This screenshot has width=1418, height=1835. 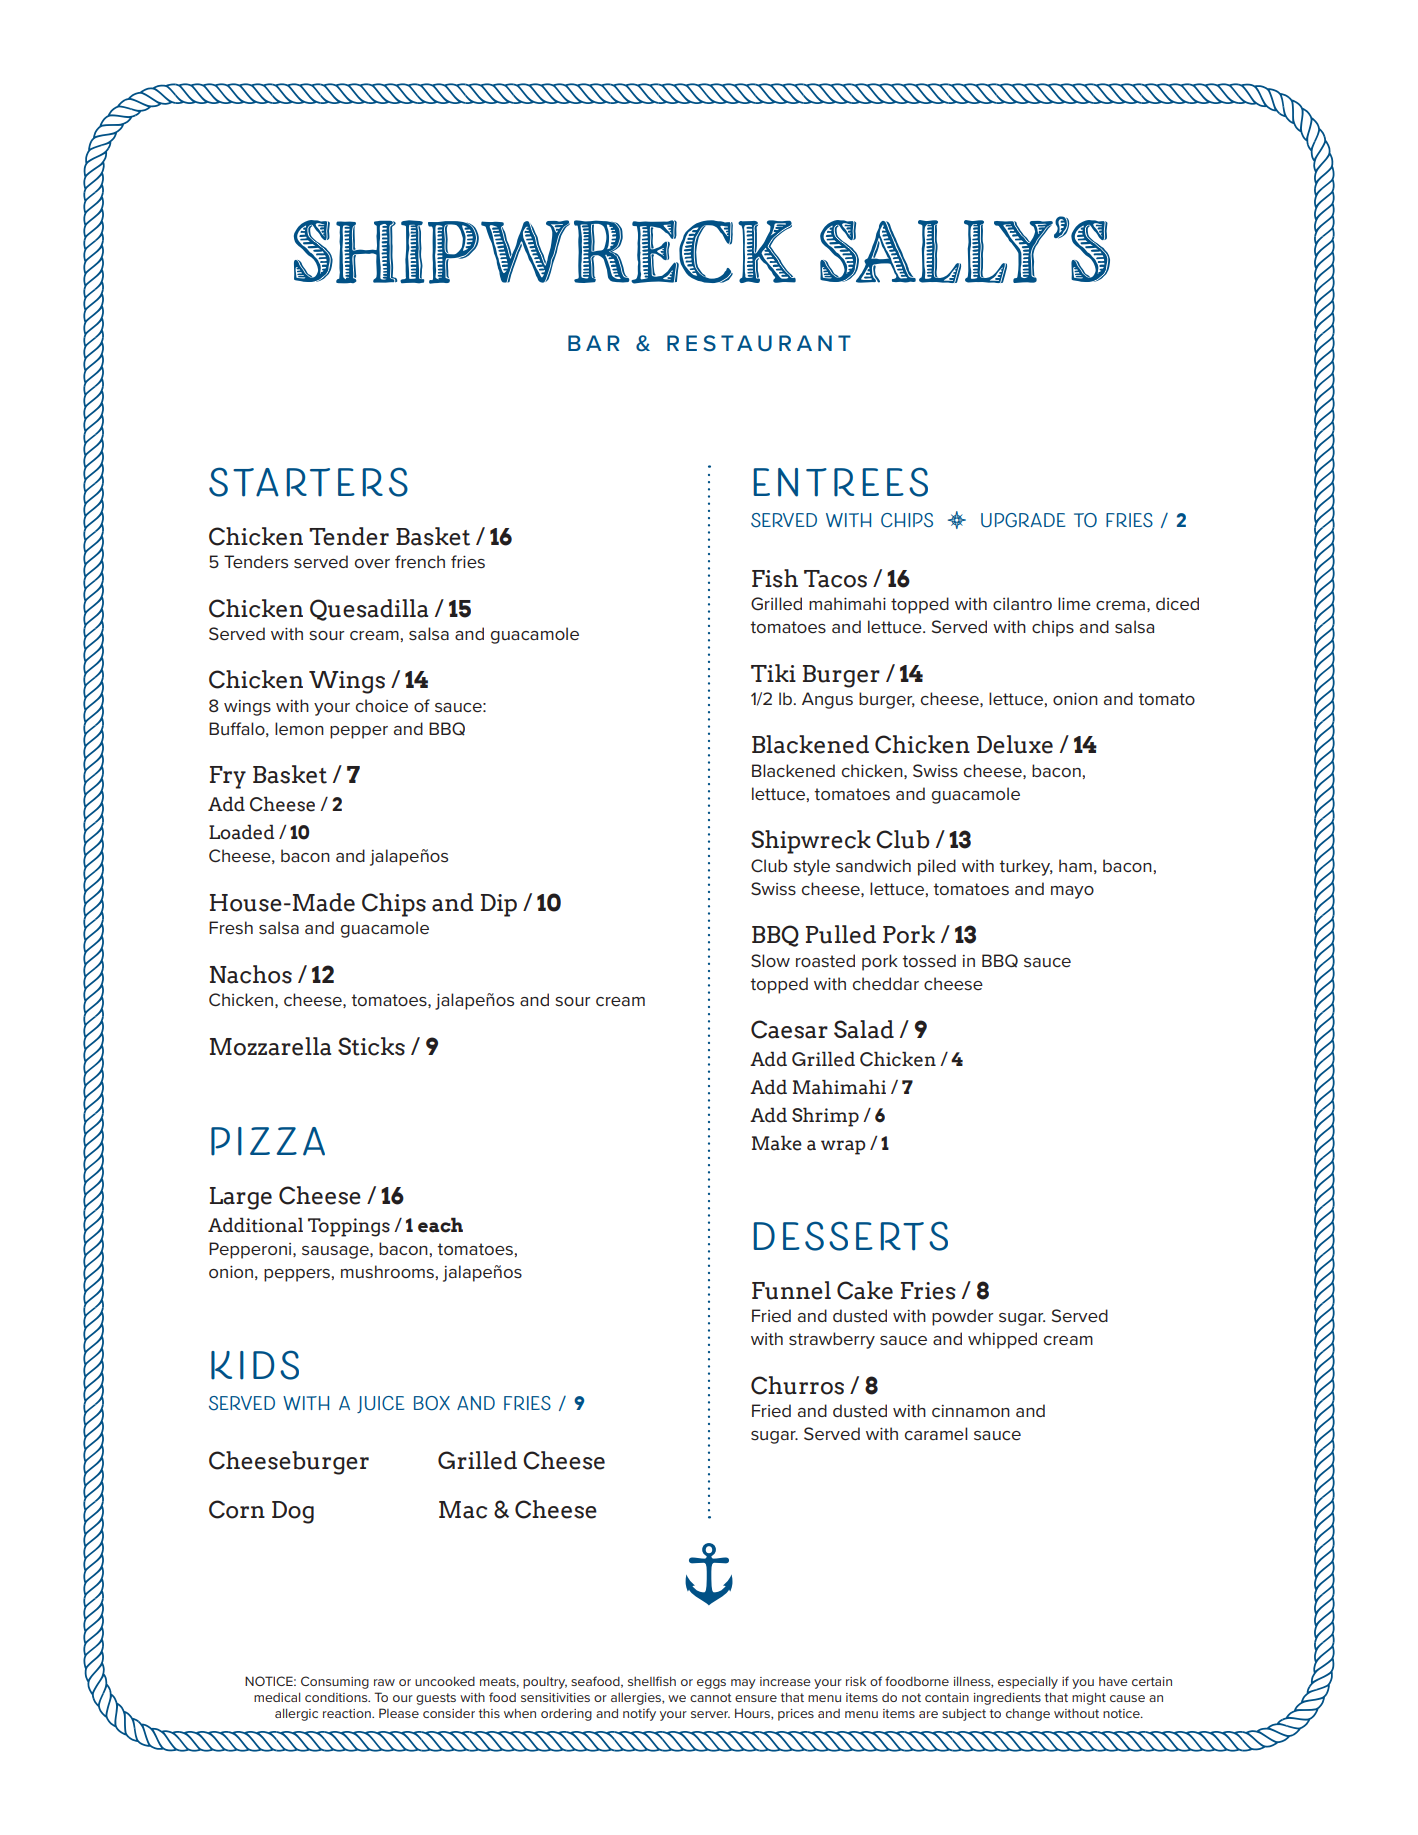 What do you see at coordinates (835, 579) in the screenshot?
I see `Tacos` at bounding box center [835, 579].
